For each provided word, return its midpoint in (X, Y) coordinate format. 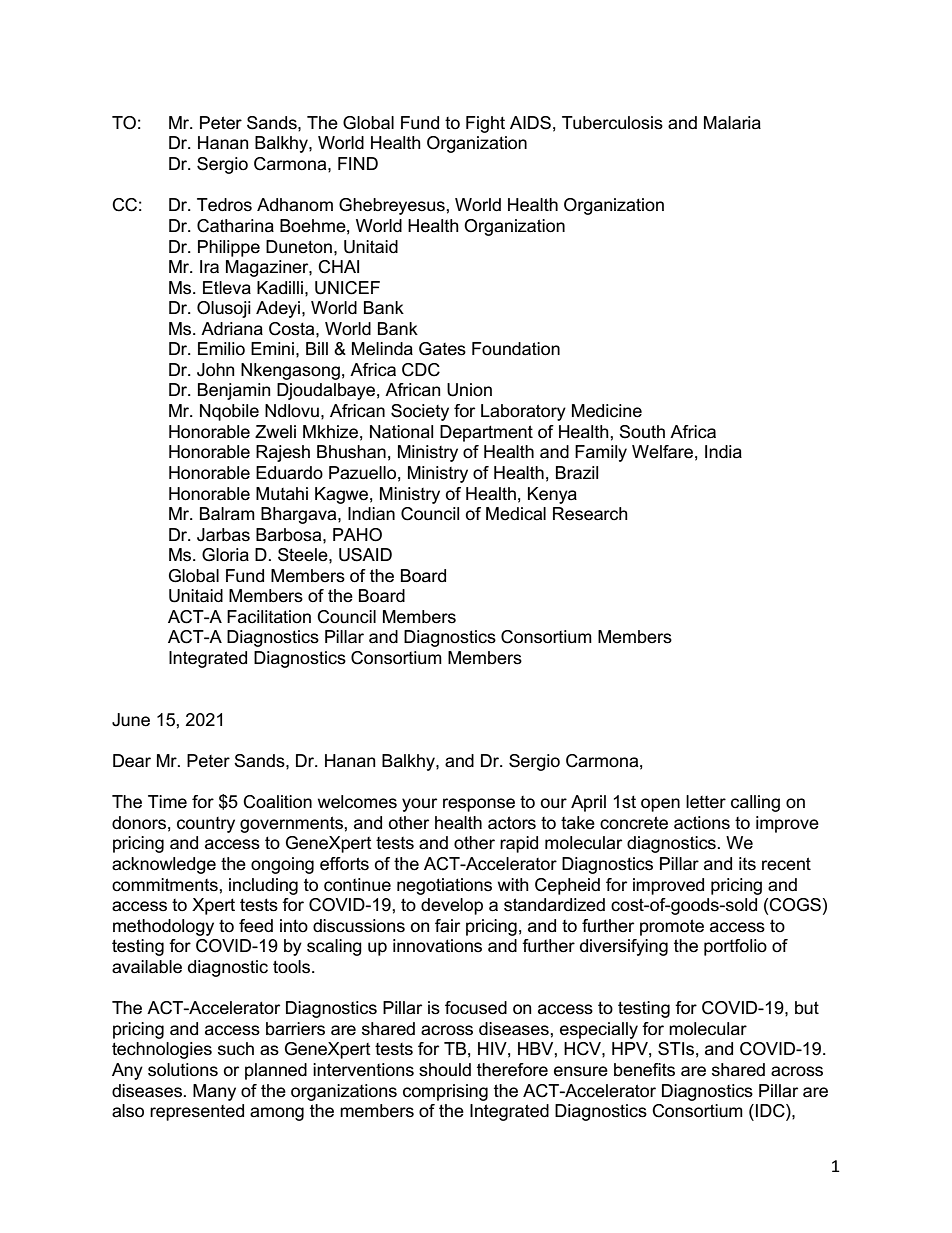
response (479, 805)
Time (167, 802)
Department (486, 433)
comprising (445, 1092)
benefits (644, 1070)
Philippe (229, 248)
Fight (485, 124)
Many (214, 1092)
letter (706, 802)
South (642, 432)
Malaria (732, 123)
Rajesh (283, 453)
